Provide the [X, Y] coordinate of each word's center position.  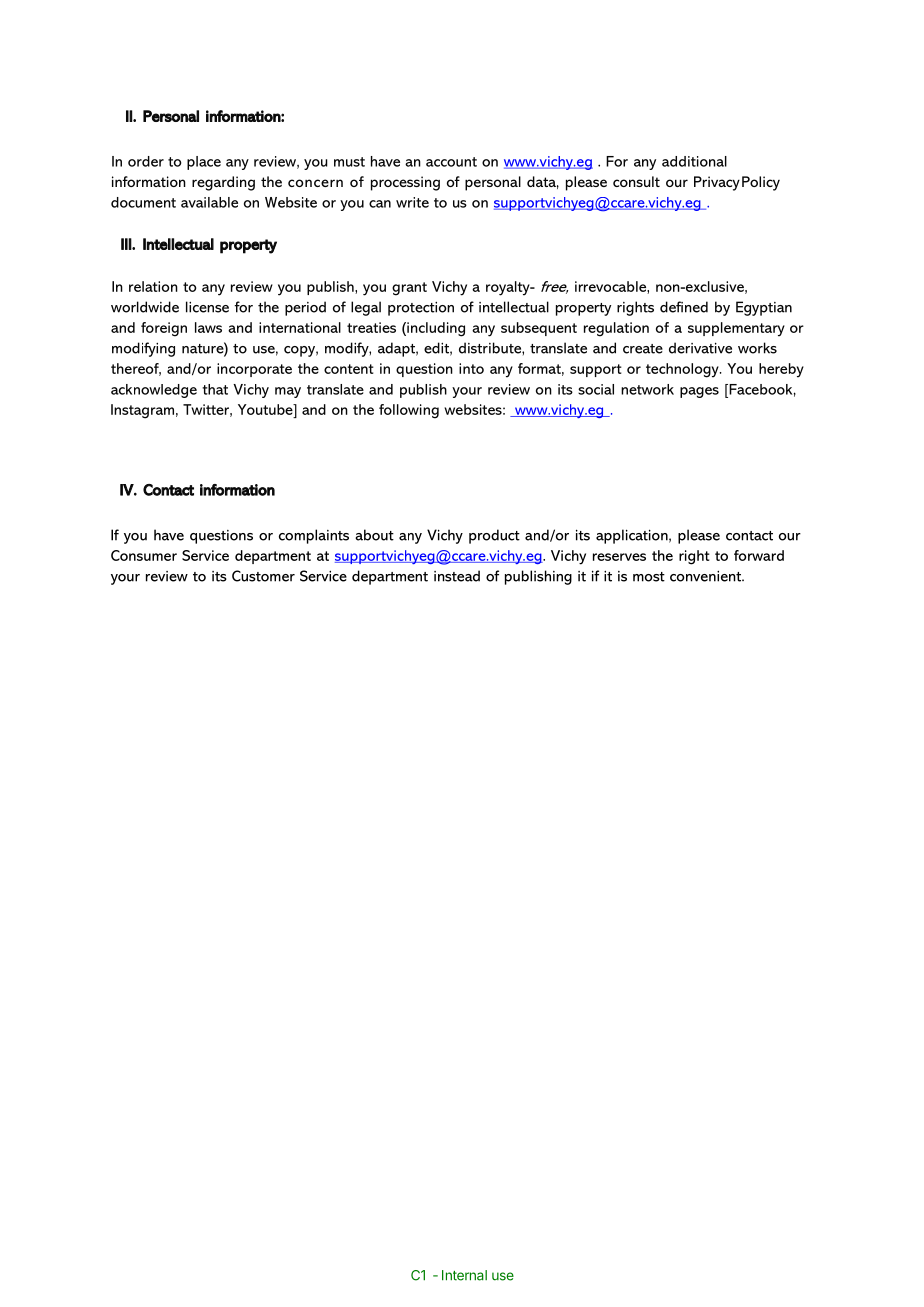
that [215, 389]
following [409, 411]
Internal [464, 1275]
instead [457, 576]
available [209, 202]
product [494, 536]
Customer [263, 576]
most [649, 577]
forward [759, 555]
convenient [706, 576]
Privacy [717, 183]
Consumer [144, 555]
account [451, 162]
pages [699, 392]
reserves [619, 557]
